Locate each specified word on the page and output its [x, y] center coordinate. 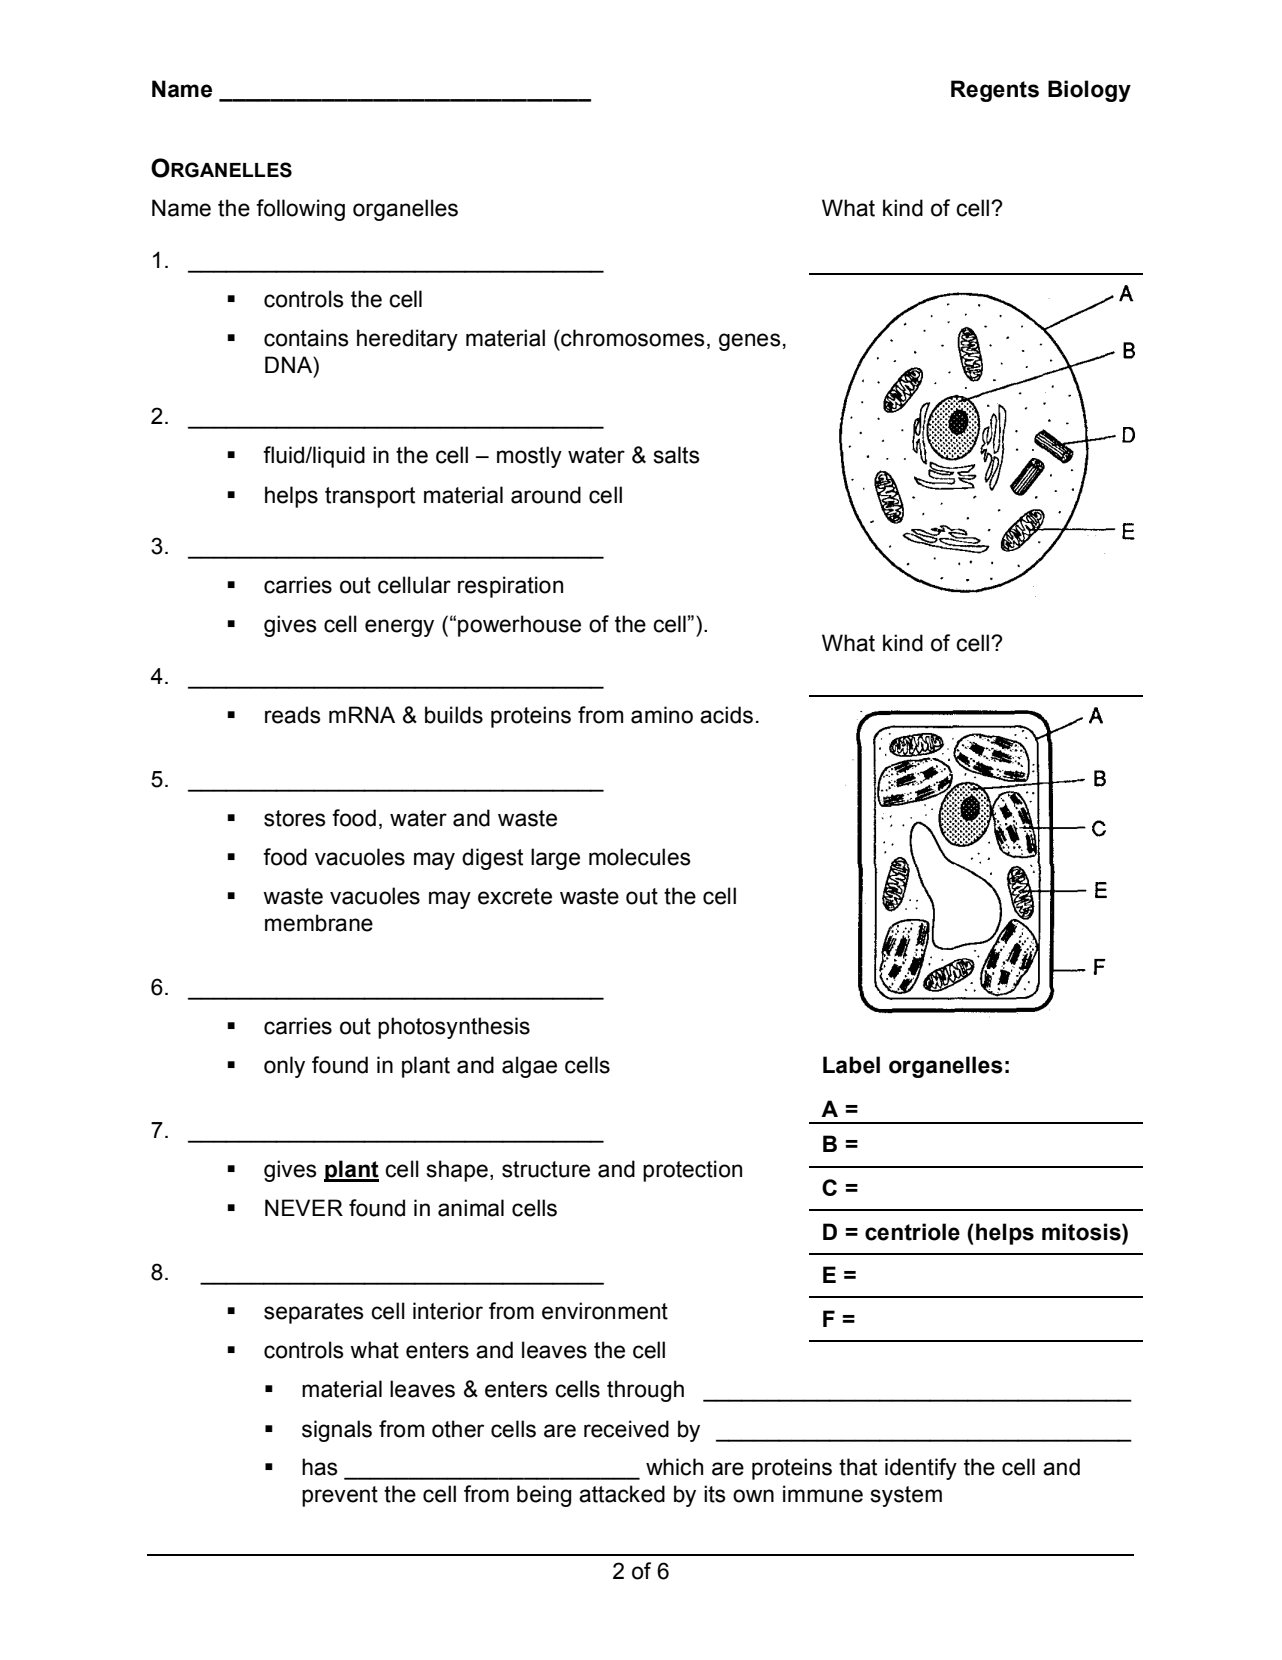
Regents [995, 91]
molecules [640, 857]
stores [295, 818]
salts [677, 455]
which [674, 1467]
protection [692, 1171]
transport [370, 497]
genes [750, 342]
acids [726, 715]
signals [337, 1431]
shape [457, 1171]
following [300, 210]
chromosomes [632, 338]
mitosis [1082, 1232]
